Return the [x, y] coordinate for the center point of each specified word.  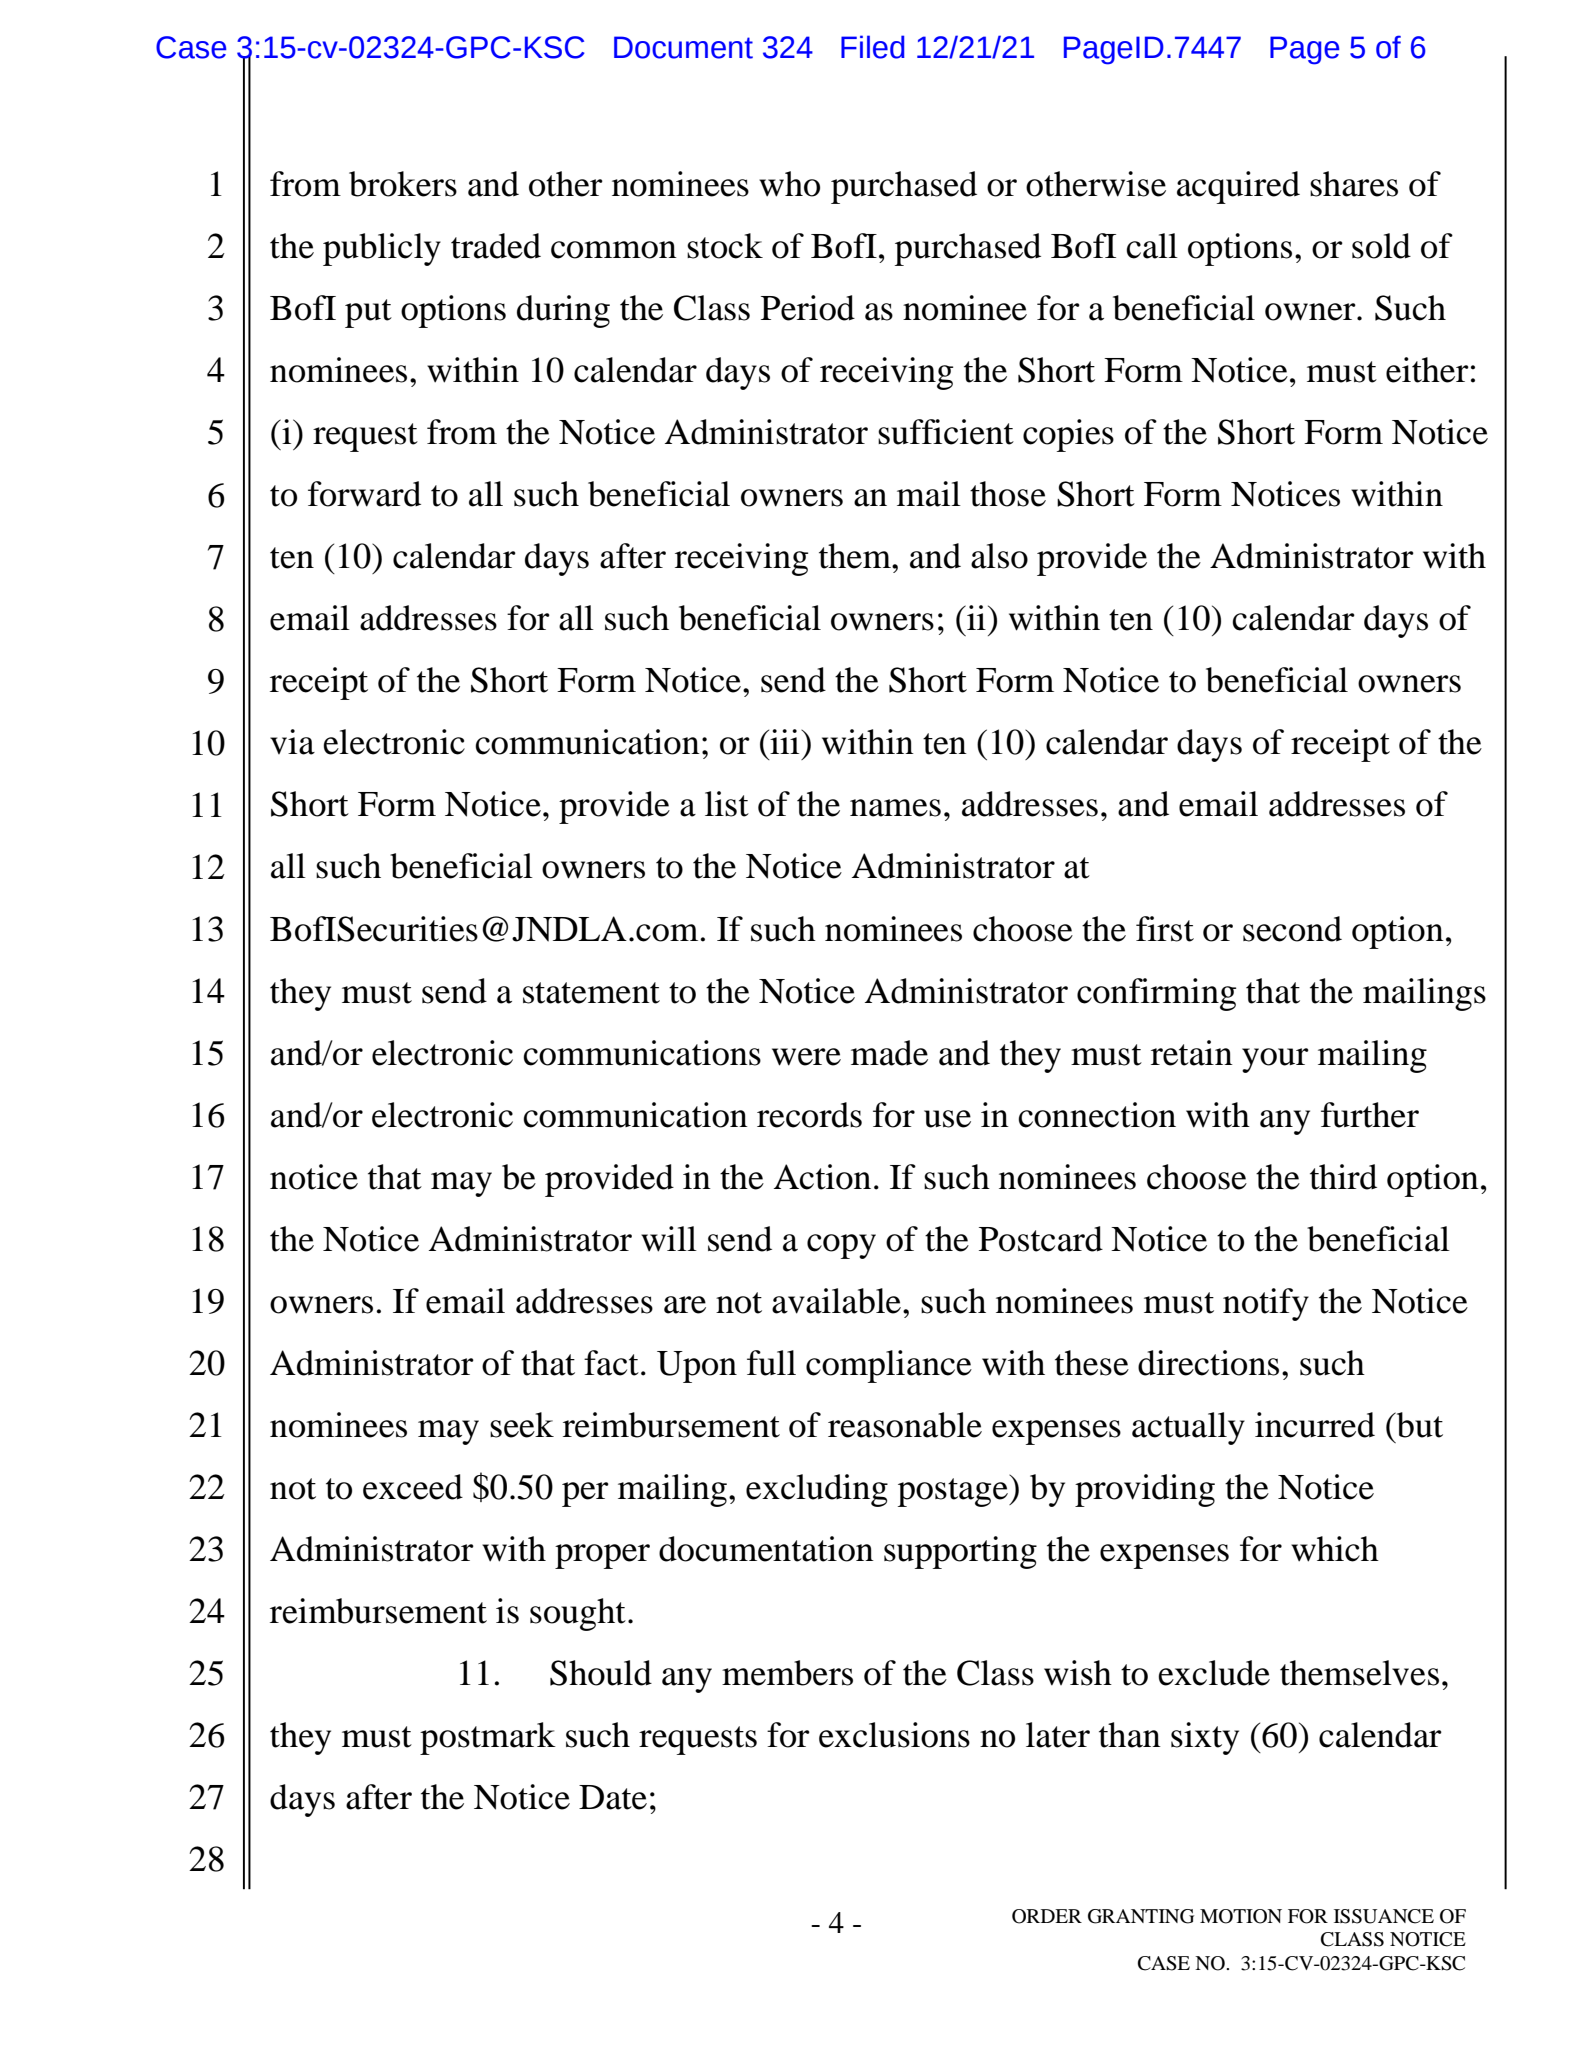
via [292, 742]
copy [841, 1246]
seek [522, 1425]
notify [1266, 1304]
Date [613, 1797]
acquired [1238, 187]
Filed [873, 47]
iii [785, 741]
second [1292, 929]
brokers [403, 184]
